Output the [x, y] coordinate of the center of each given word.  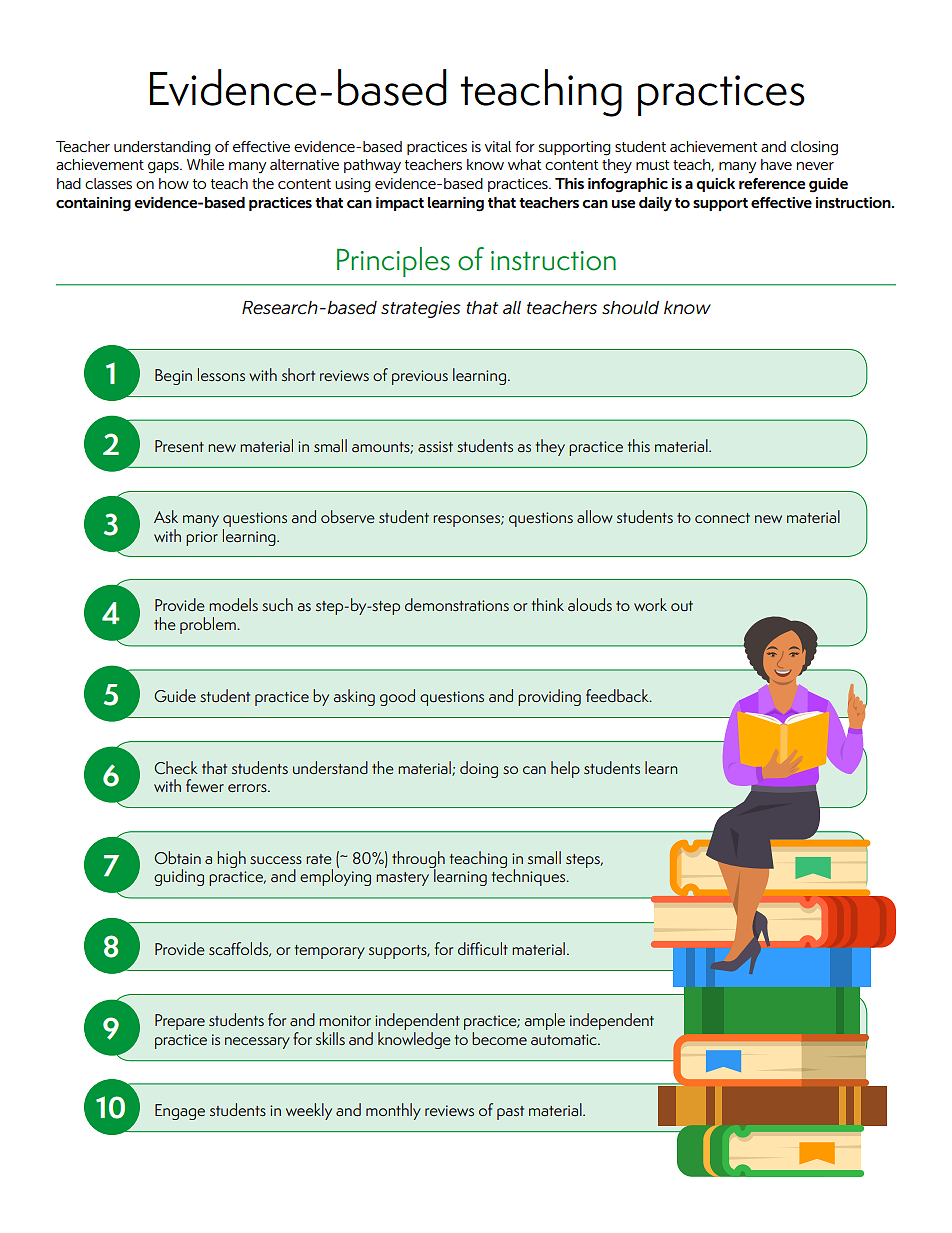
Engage [180, 1112]
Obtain [177, 857]
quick [715, 185]
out [682, 606]
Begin [173, 377]
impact [400, 204]
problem [209, 625]
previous [420, 377]
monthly [393, 1111]
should [630, 308]
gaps [164, 168]
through [418, 860]
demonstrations [457, 604]
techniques [530, 876]
